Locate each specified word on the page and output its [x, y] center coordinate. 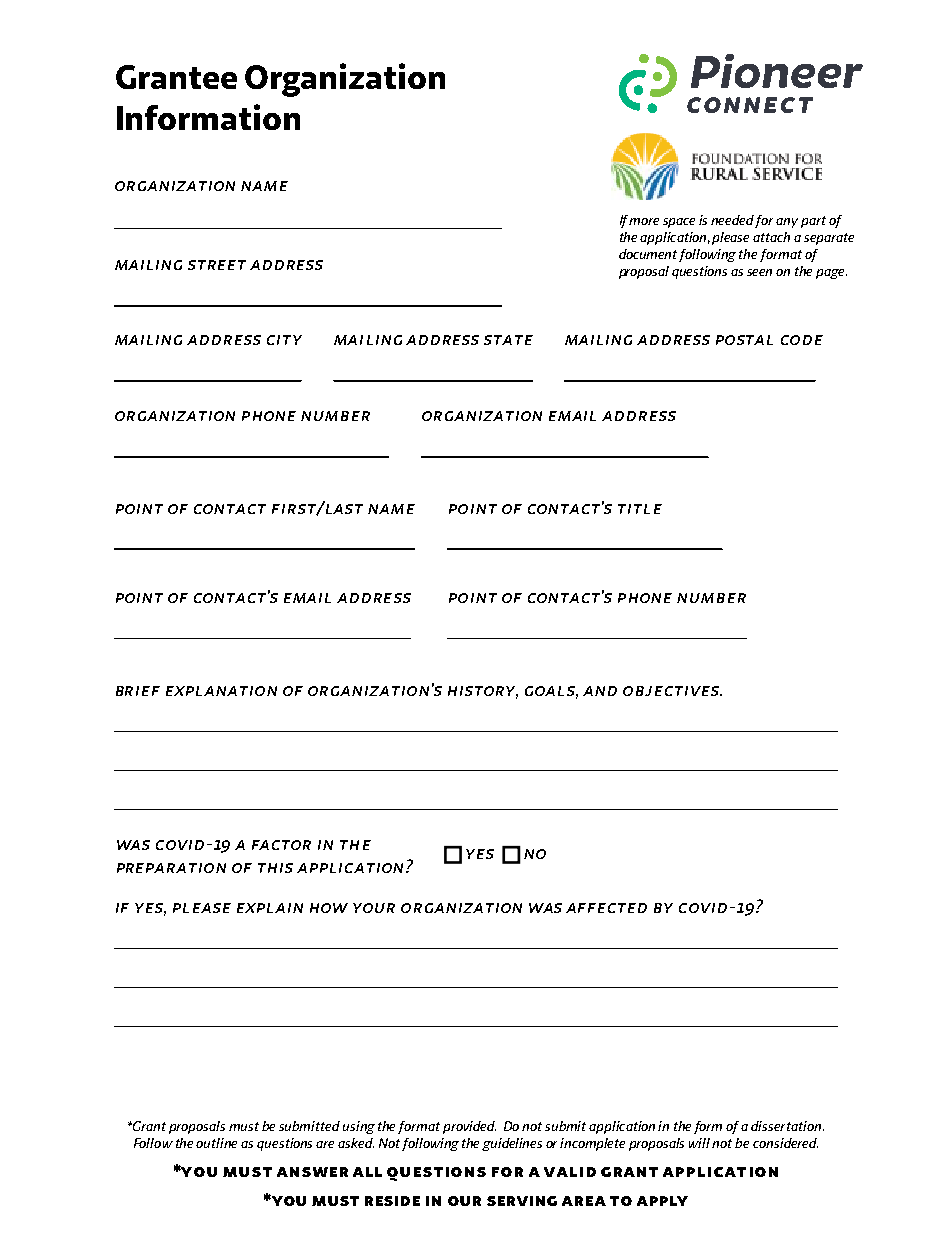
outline [216, 1143]
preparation [171, 868]
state [508, 340]
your [374, 908]
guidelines [512, 1144]
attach [771, 237]
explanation [221, 691]
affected [606, 908]
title [640, 509]
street [217, 265]
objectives [672, 691]
